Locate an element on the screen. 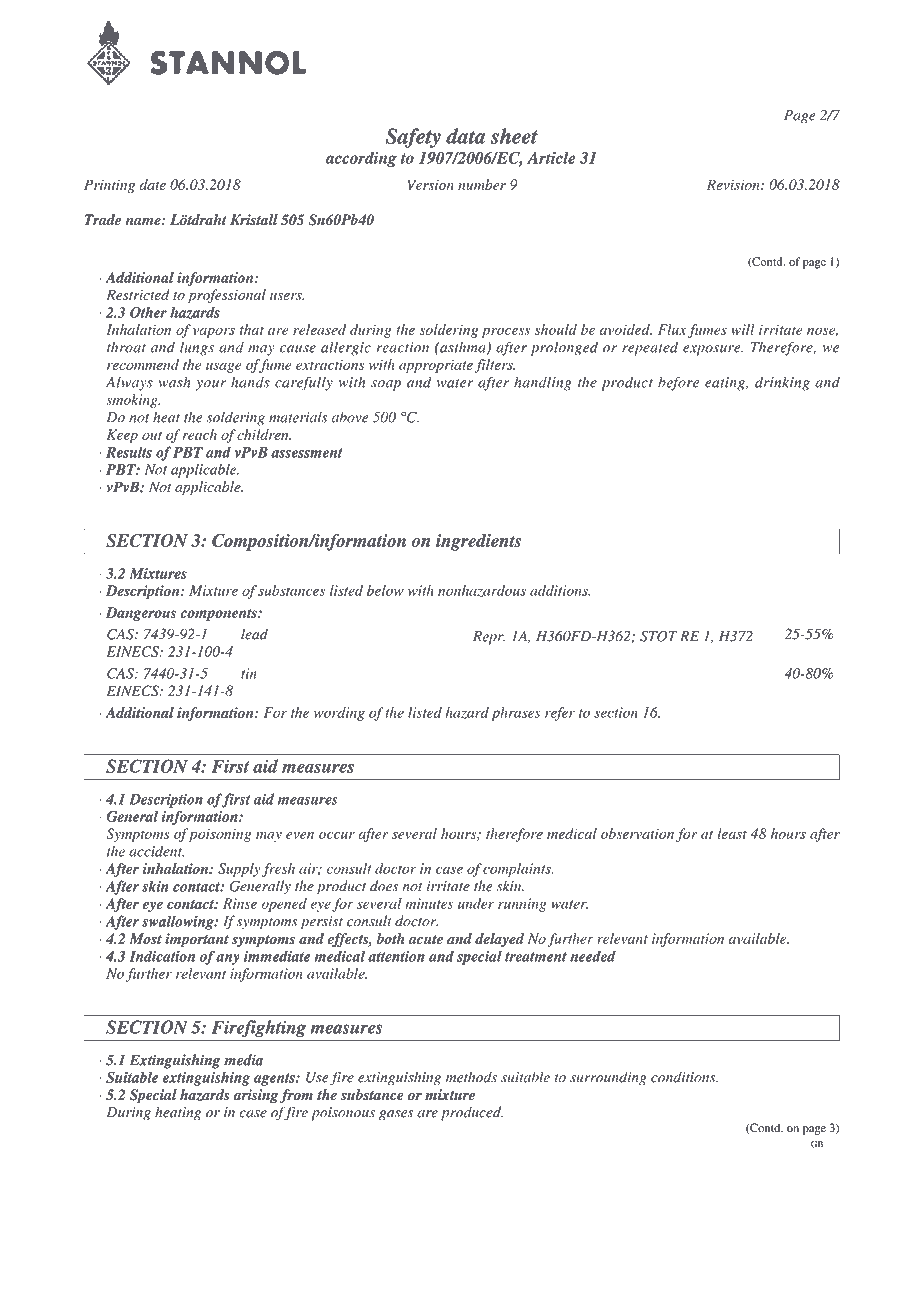 The width and height of the screenshot is (924, 1308). before is located at coordinates (678, 383).
